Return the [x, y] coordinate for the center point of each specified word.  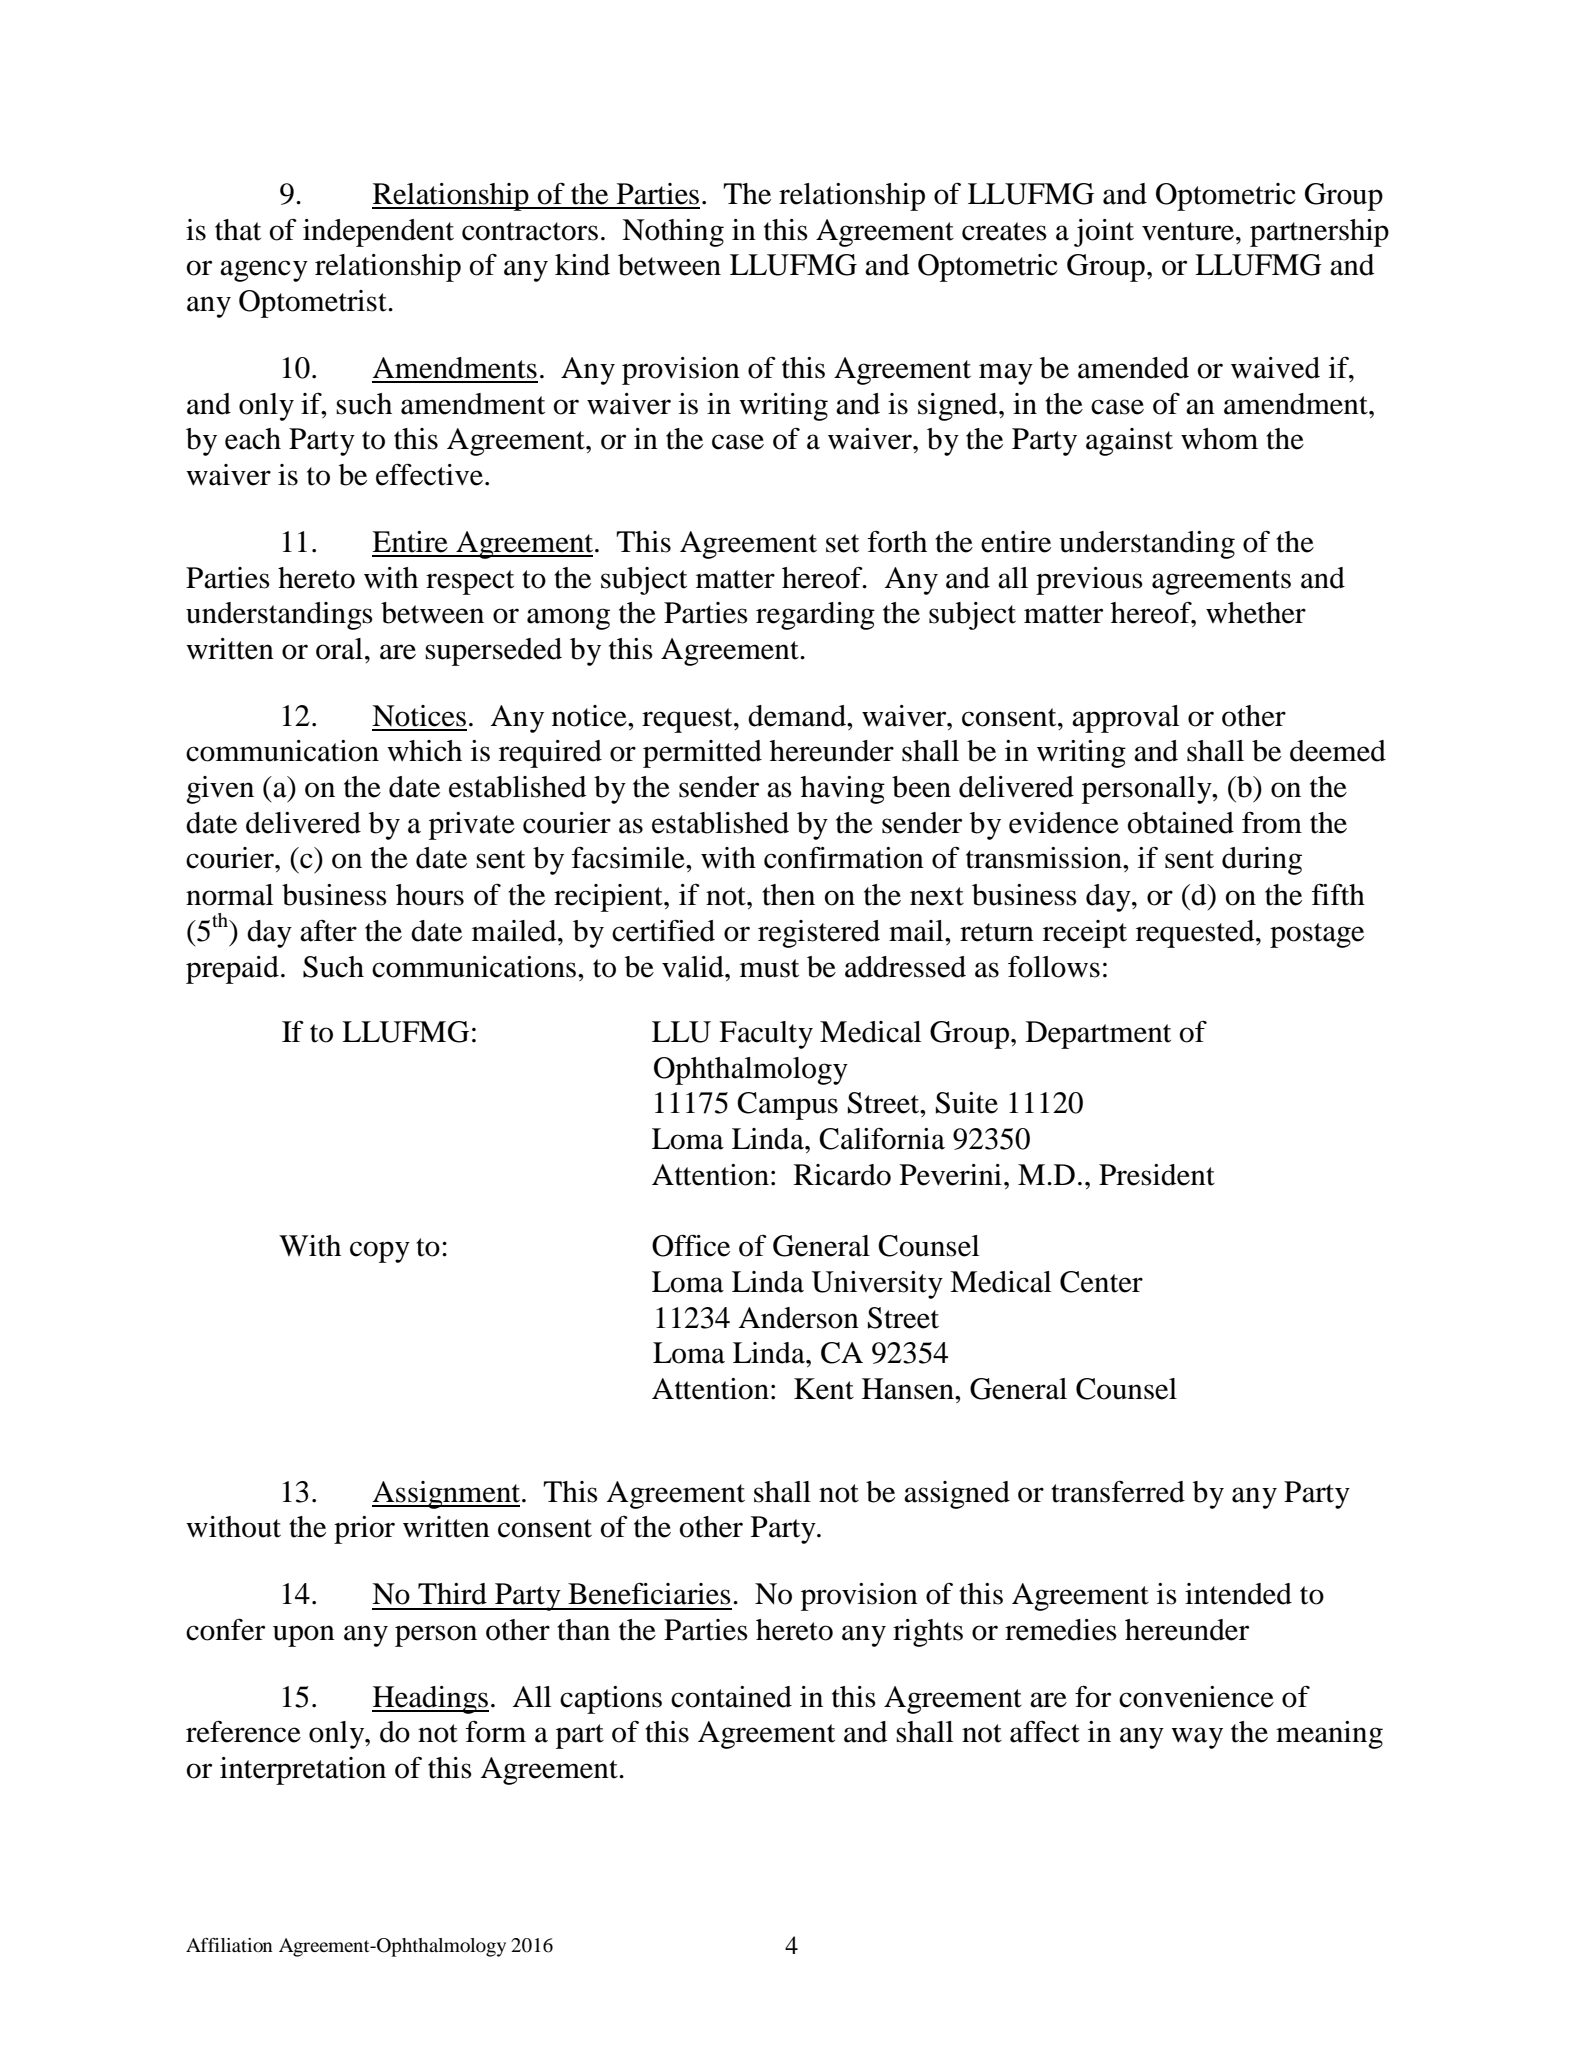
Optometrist [314, 304]
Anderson [799, 1318]
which [424, 751]
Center [1101, 1282]
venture [1189, 231]
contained [731, 1697]
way [1197, 1738]
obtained [1181, 823]
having [843, 790]
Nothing [673, 233]
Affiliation [229, 1945]
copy [380, 1252]
